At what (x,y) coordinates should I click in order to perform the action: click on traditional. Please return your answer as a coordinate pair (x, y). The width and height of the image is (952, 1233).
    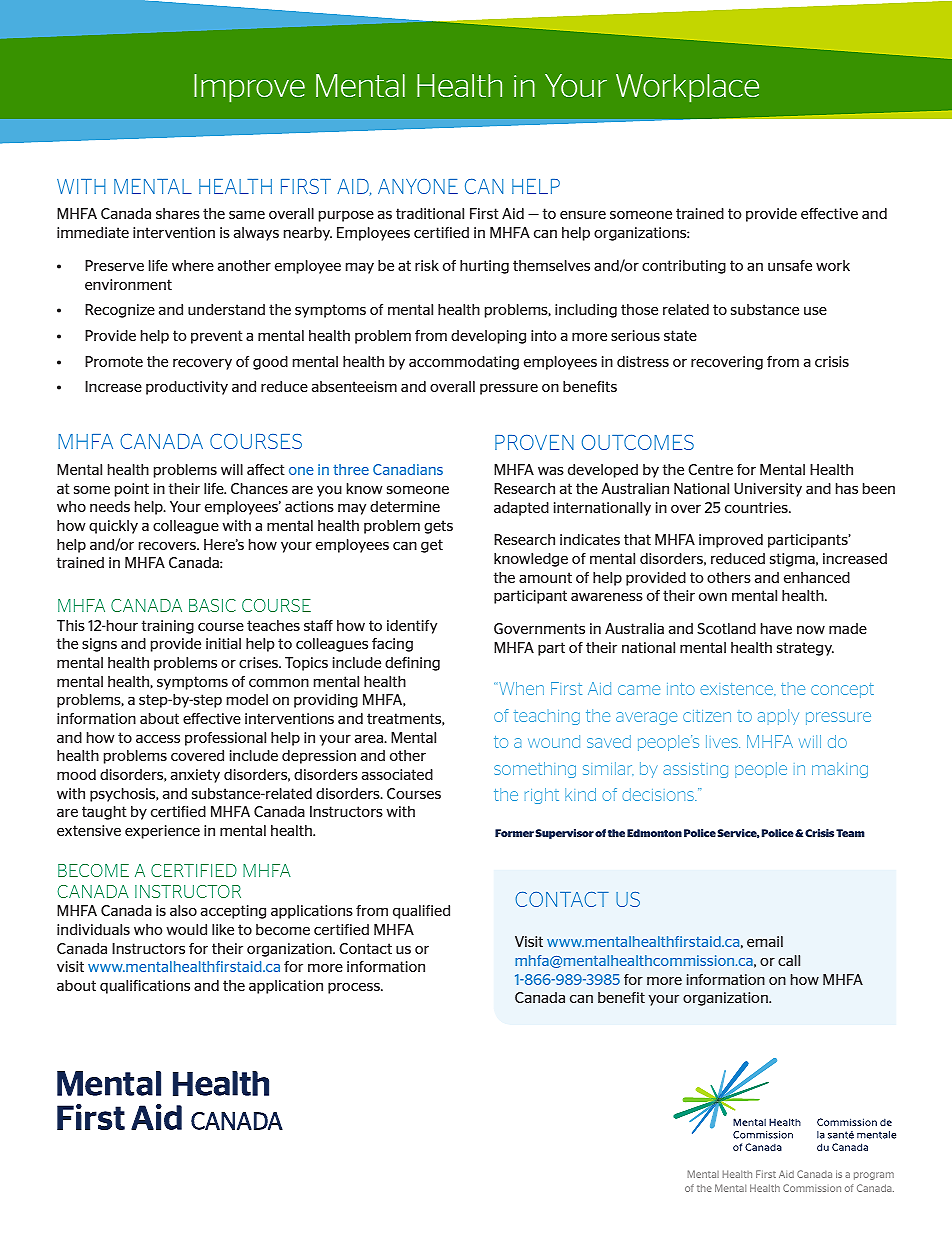
    Looking at the image, I should click on (430, 213).
